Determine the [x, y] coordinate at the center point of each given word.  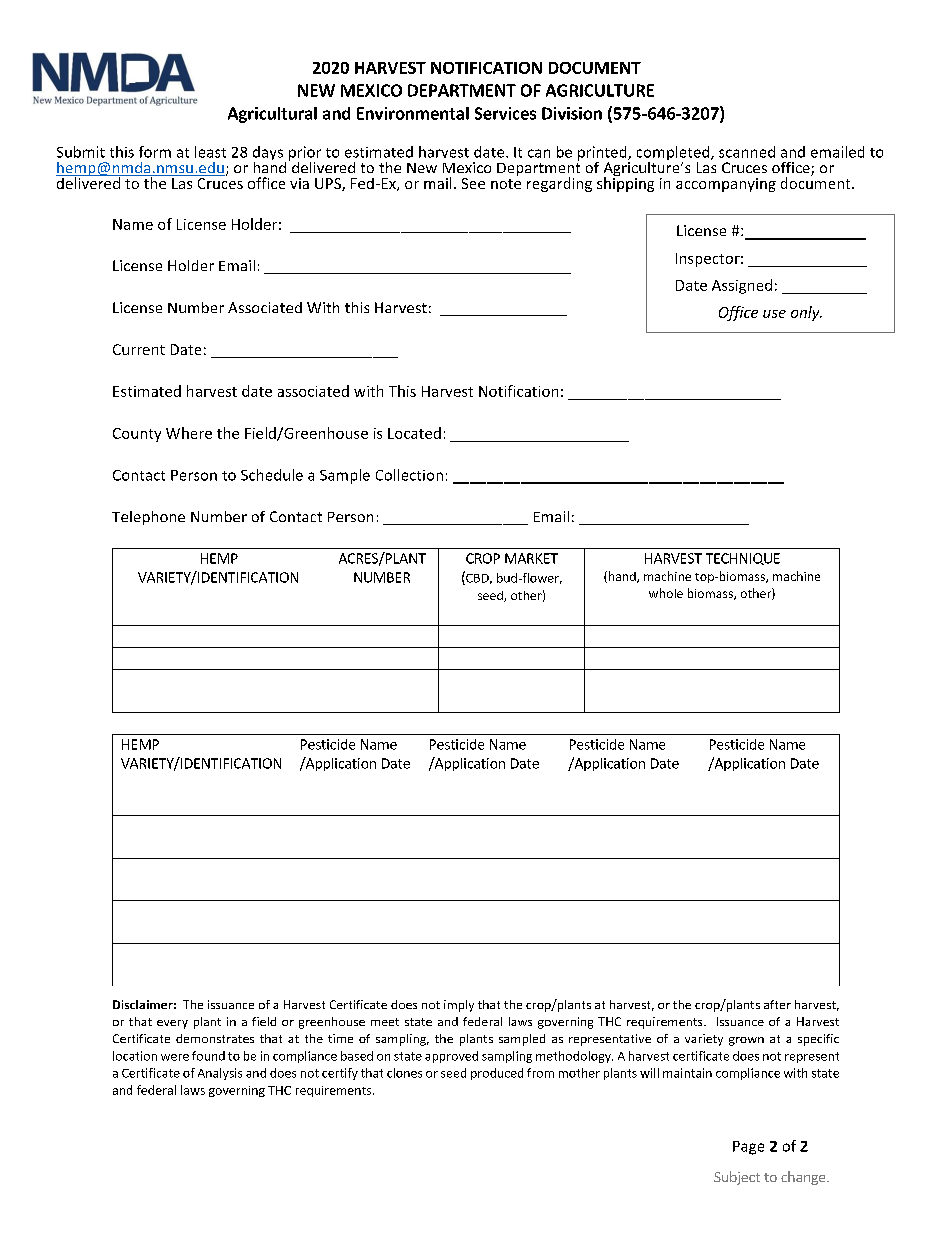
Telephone [148, 518]
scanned [747, 152]
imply [459, 1006]
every [172, 1024]
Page [748, 1148]
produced [497, 1074]
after [777, 1004]
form [155, 152]
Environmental [413, 113]
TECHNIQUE [743, 559]
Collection [409, 475]
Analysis [220, 1074]
